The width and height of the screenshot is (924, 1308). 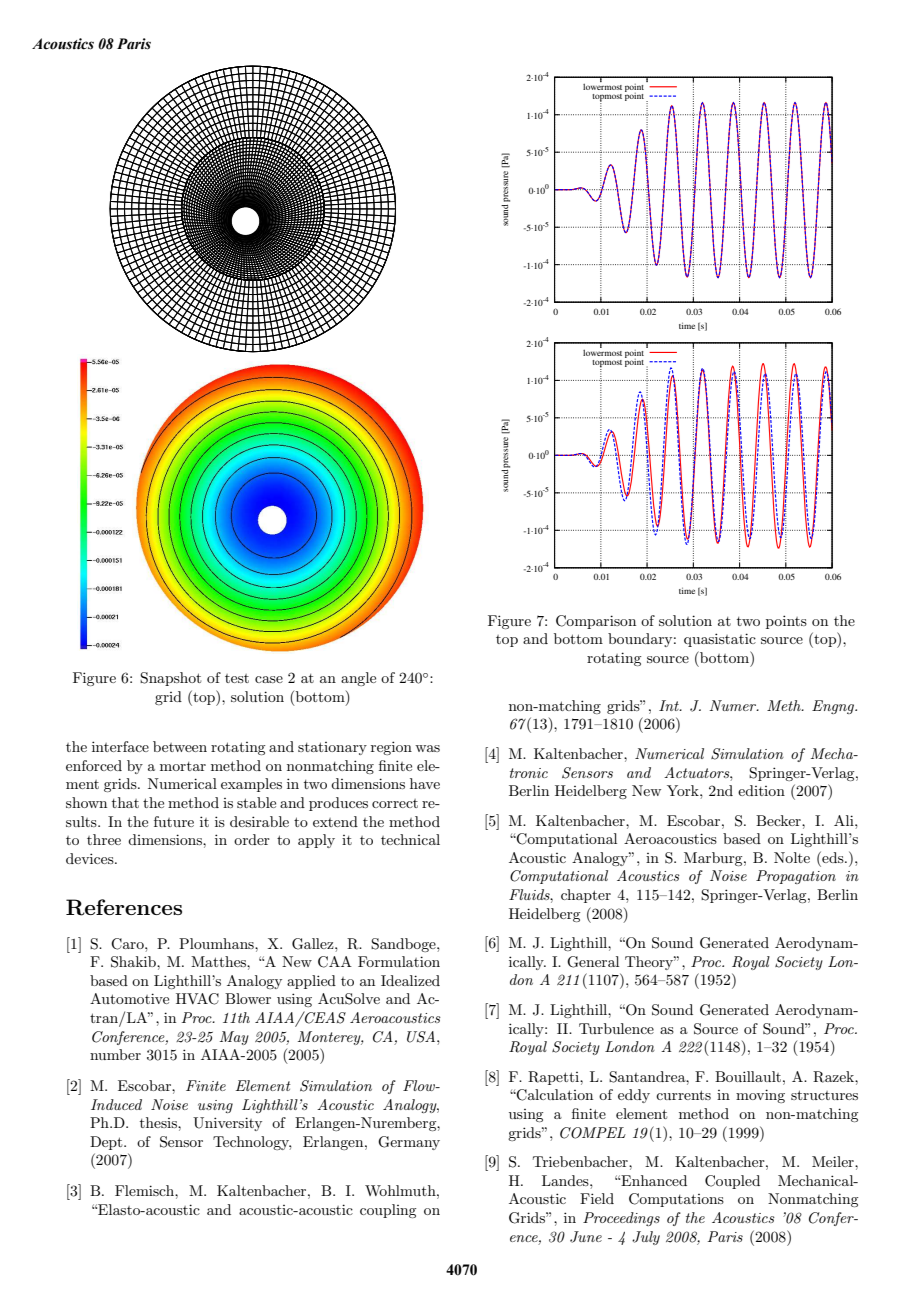 What do you see at coordinates (586, 1237) in the screenshot?
I see `June` at bounding box center [586, 1237].
